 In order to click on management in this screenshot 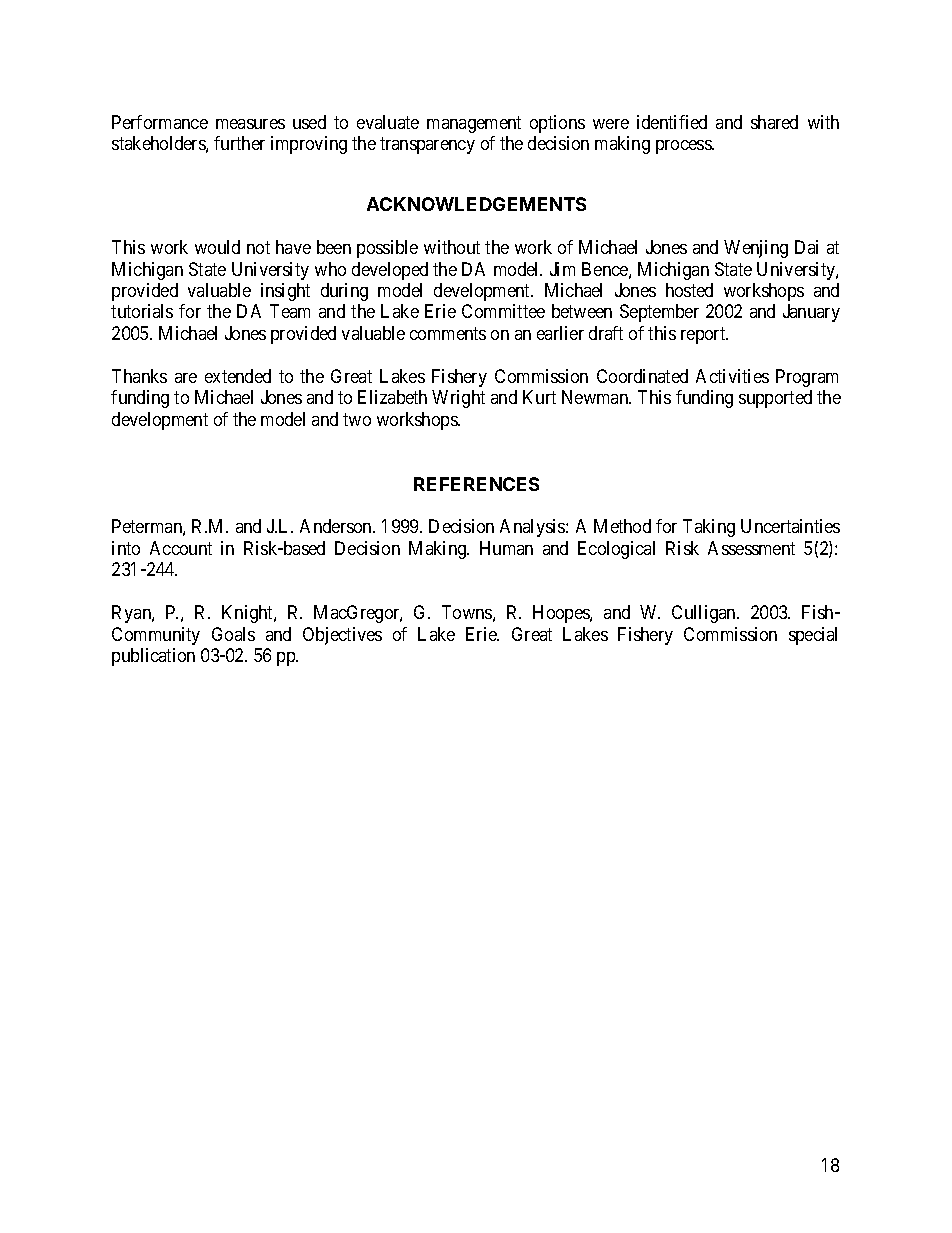, I will do `click(474, 124)`.
